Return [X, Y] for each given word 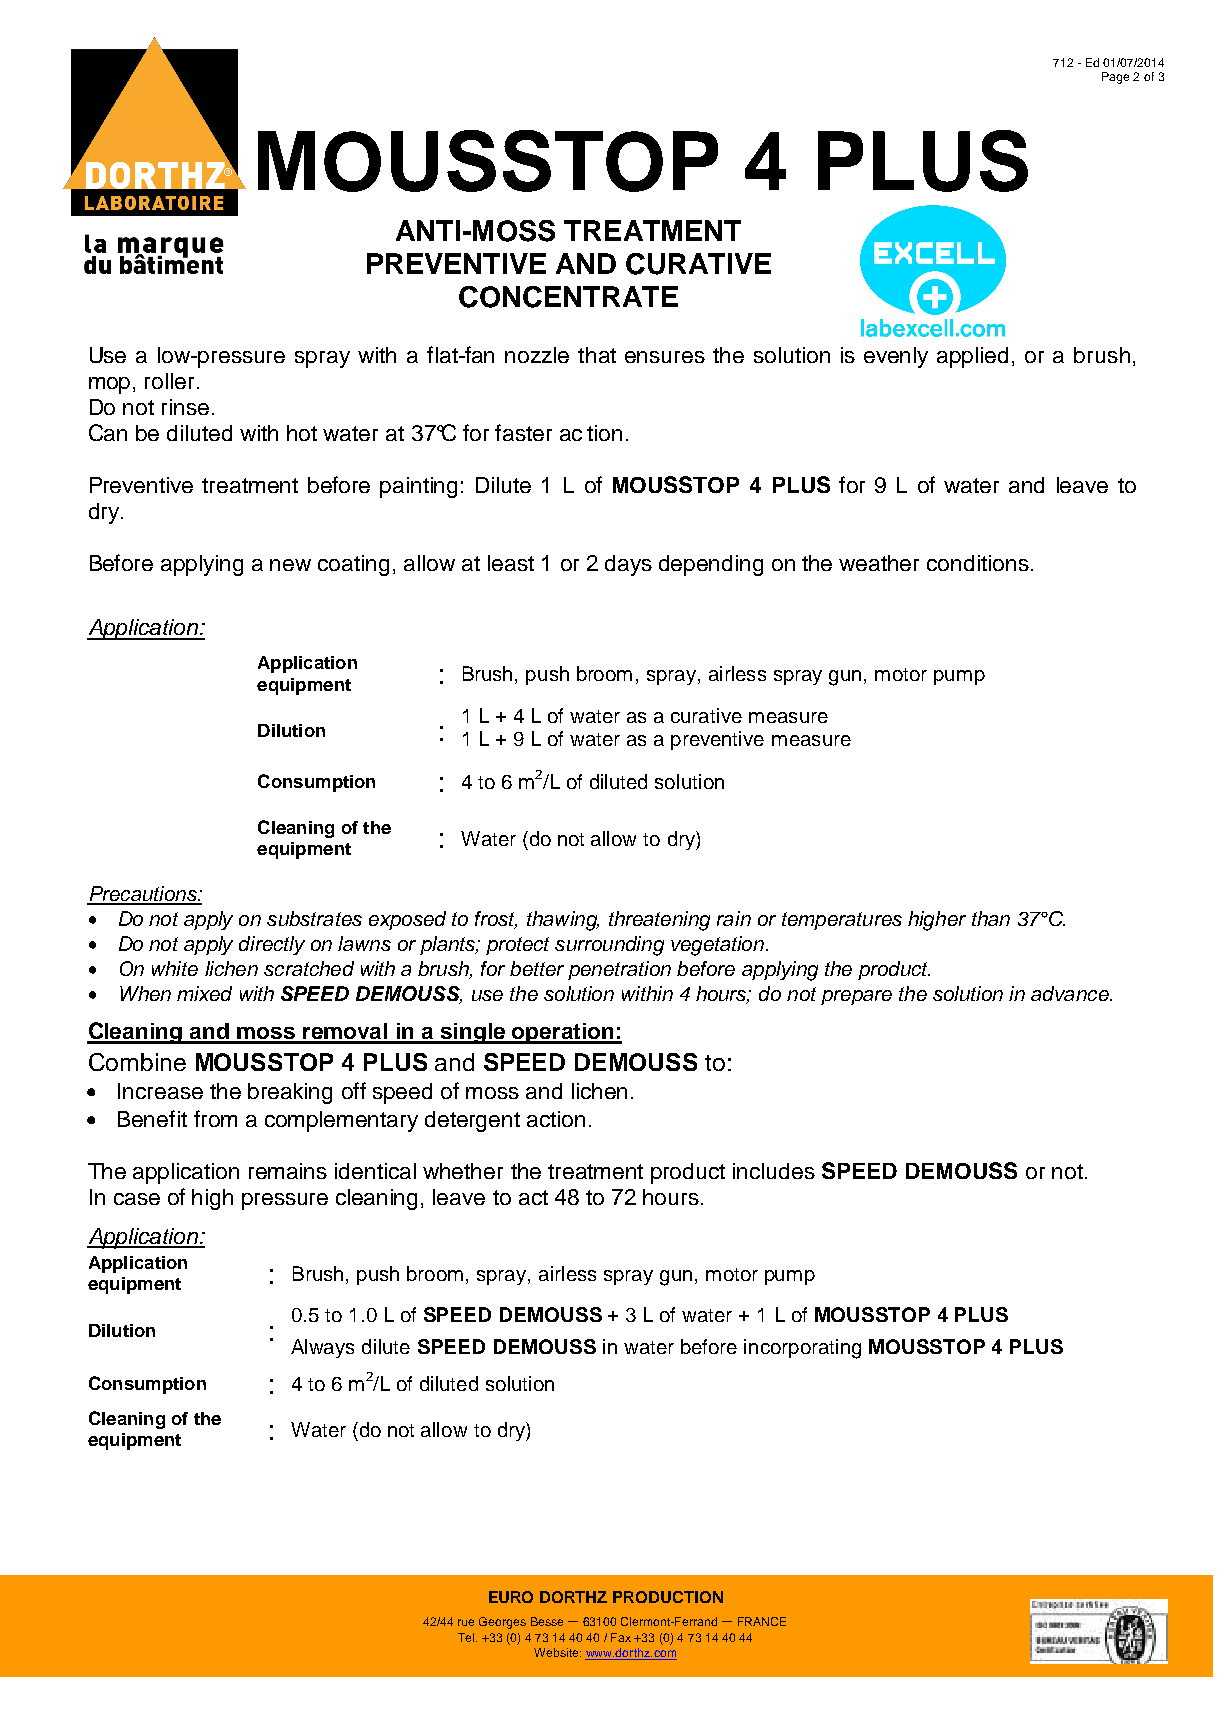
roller [169, 381]
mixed [204, 993]
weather [879, 563]
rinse [185, 407]
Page [1115, 78]
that [597, 355]
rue [466, 1622]
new [290, 565]
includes [774, 1171]
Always [322, 1348]
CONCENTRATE [568, 297]
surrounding [609, 946]
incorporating [802, 1349]
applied [972, 357]
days [628, 565]
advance [1071, 993]
